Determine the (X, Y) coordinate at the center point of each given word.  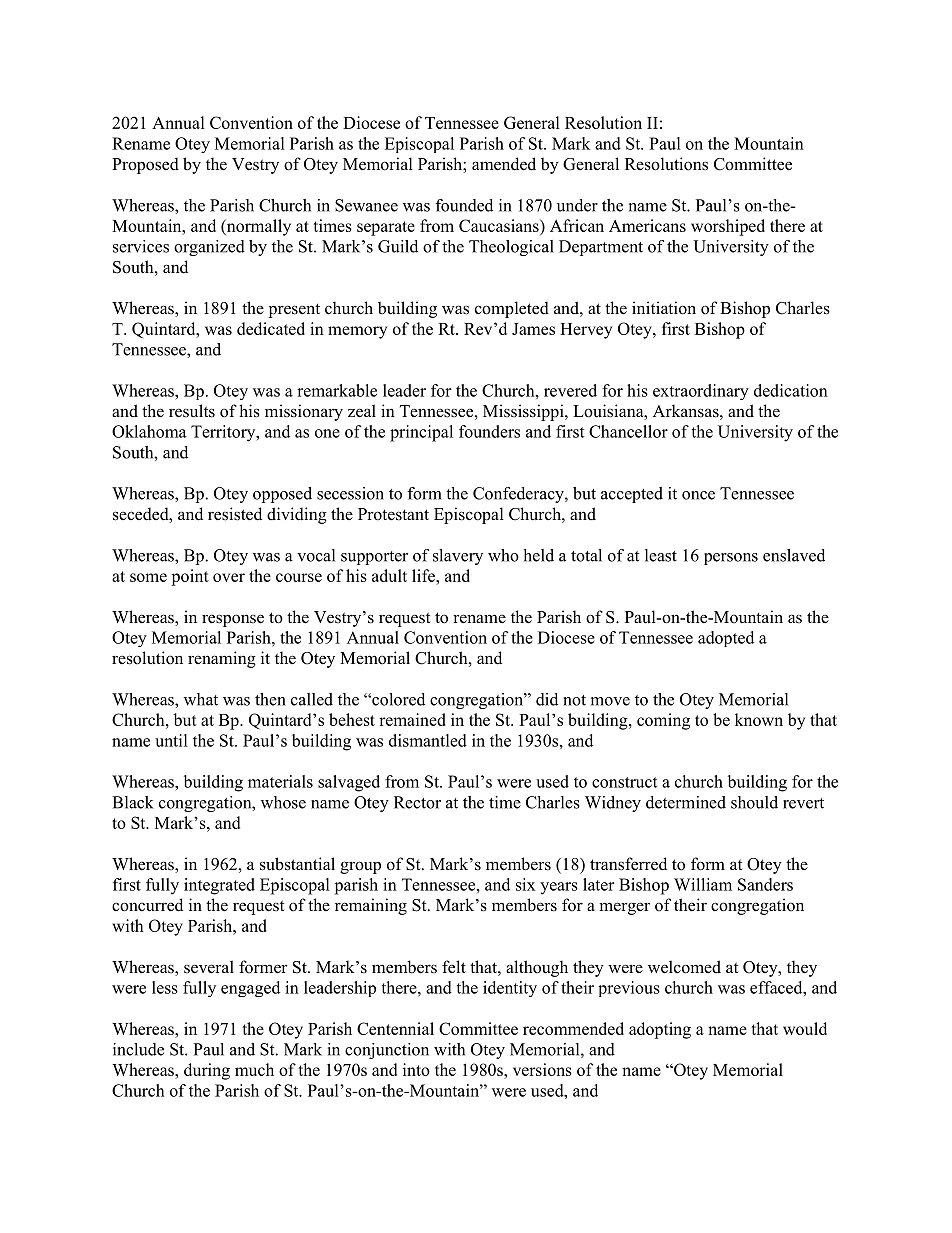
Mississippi (524, 412)
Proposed (145, 165)
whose (283, 802)
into (416, 1069)
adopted (726, 639)
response (233, 620)
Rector (417, 802)
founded (464, 205)
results (192, 411)
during (207, 1071)
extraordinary (701, 392)
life (424, 575)
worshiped (728, 227)
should (754, 802)
